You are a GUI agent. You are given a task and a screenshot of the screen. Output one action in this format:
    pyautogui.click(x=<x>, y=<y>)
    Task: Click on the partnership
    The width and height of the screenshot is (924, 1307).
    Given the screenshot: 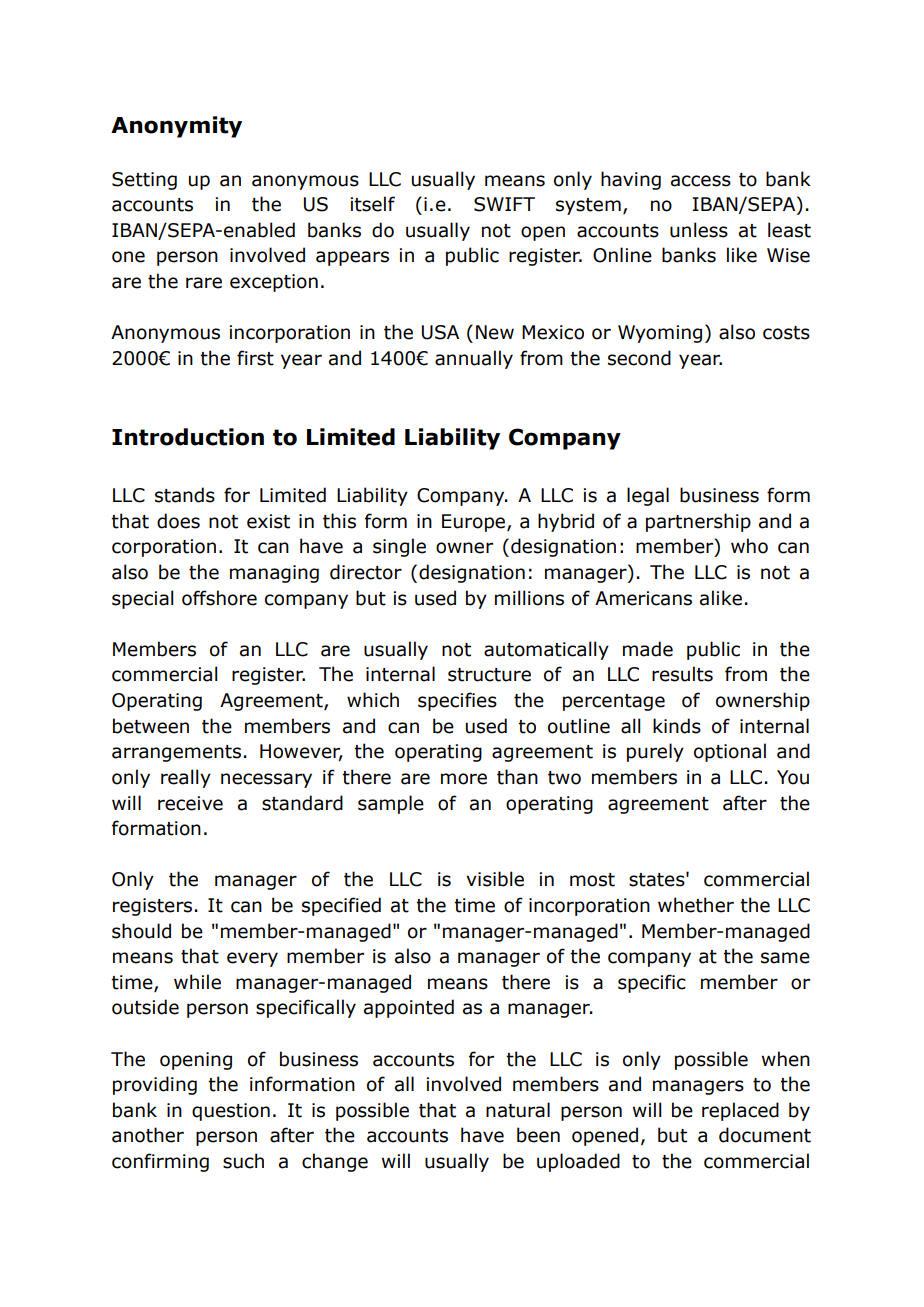 What is the action you would take?
    pyautogui.click(x=698, y=522)
